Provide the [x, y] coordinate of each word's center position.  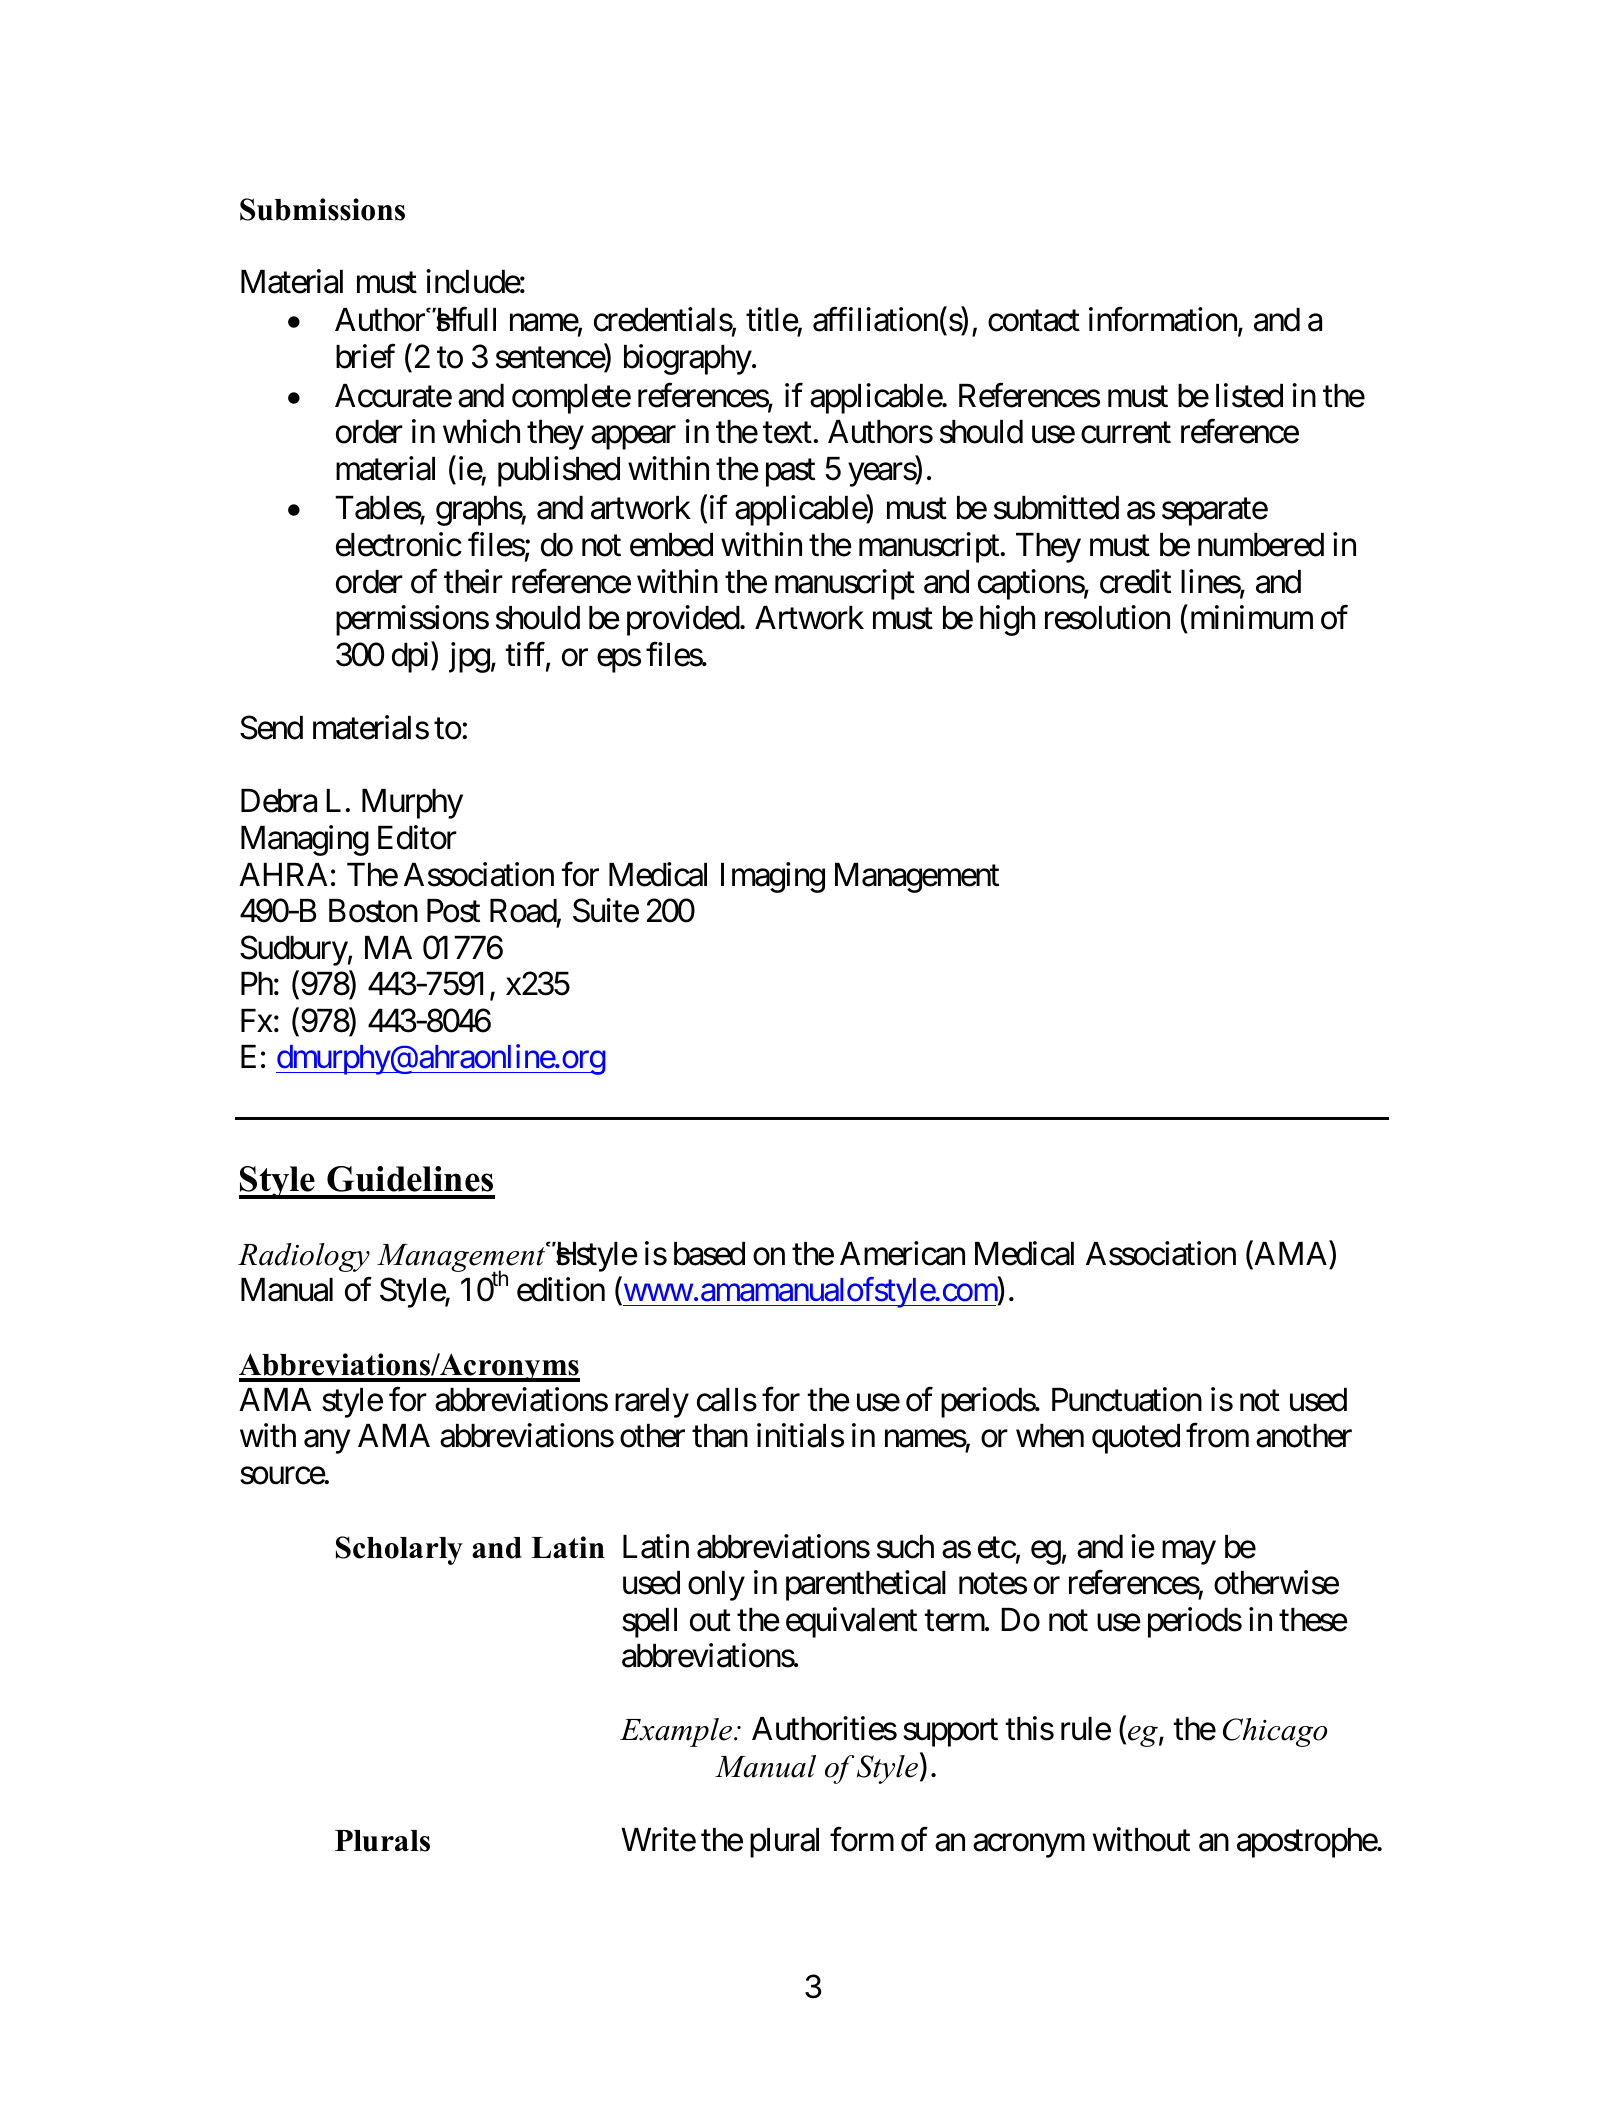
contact [1034, 321]
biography [688, 360]
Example [676, 1732]
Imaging [773, 877]
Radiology [304, 1257]
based [709, 1254]
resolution [1107, 617]
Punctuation [1127, 1399]
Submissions [322, 209]
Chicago [1275, 1732]
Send [271, 727]
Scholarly [399, 1550]
